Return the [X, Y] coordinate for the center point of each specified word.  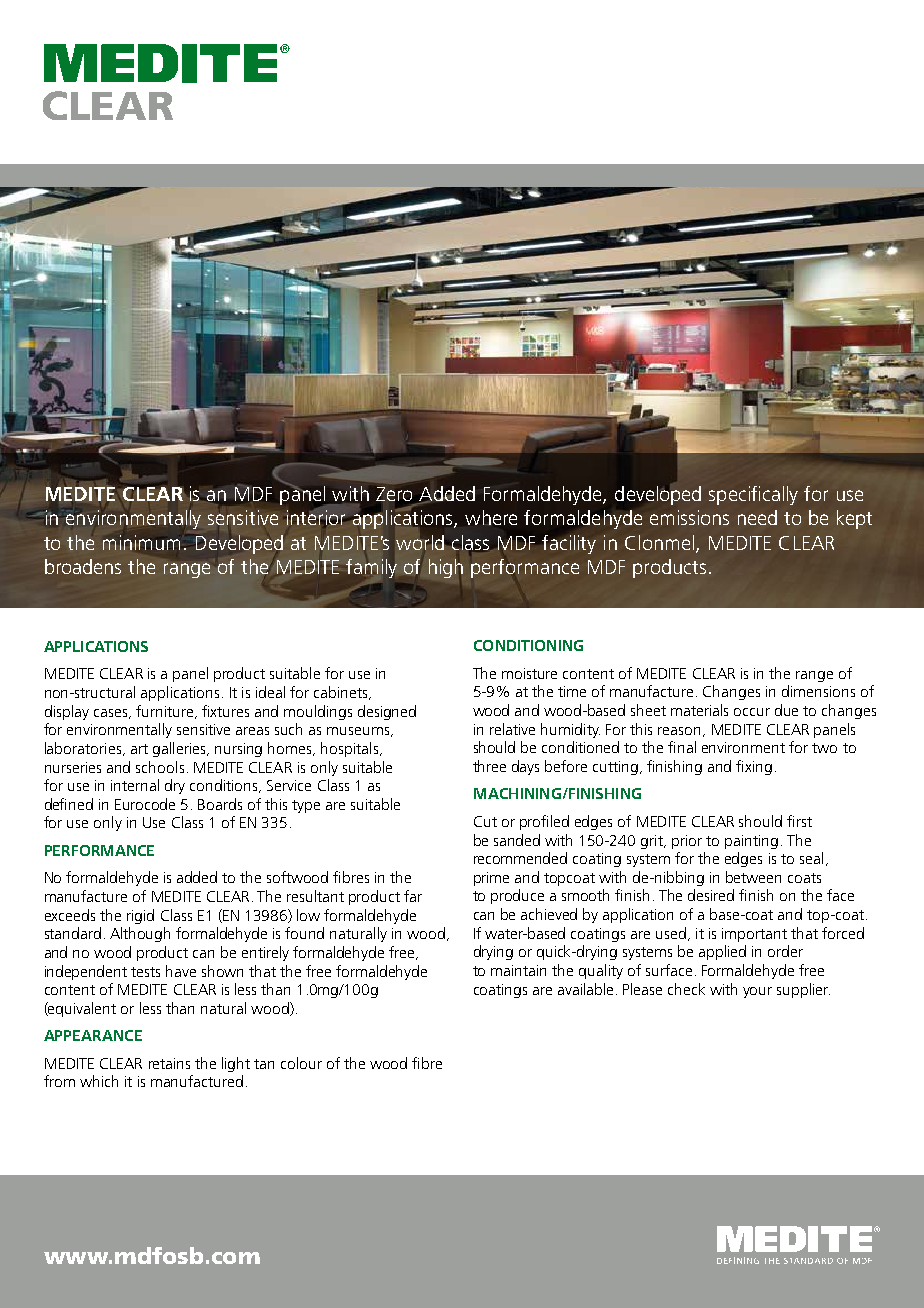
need [757, 517]
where [491, 517]
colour [301, 1063]
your [757, 992]
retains [169, 1063]
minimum [141, 542]
